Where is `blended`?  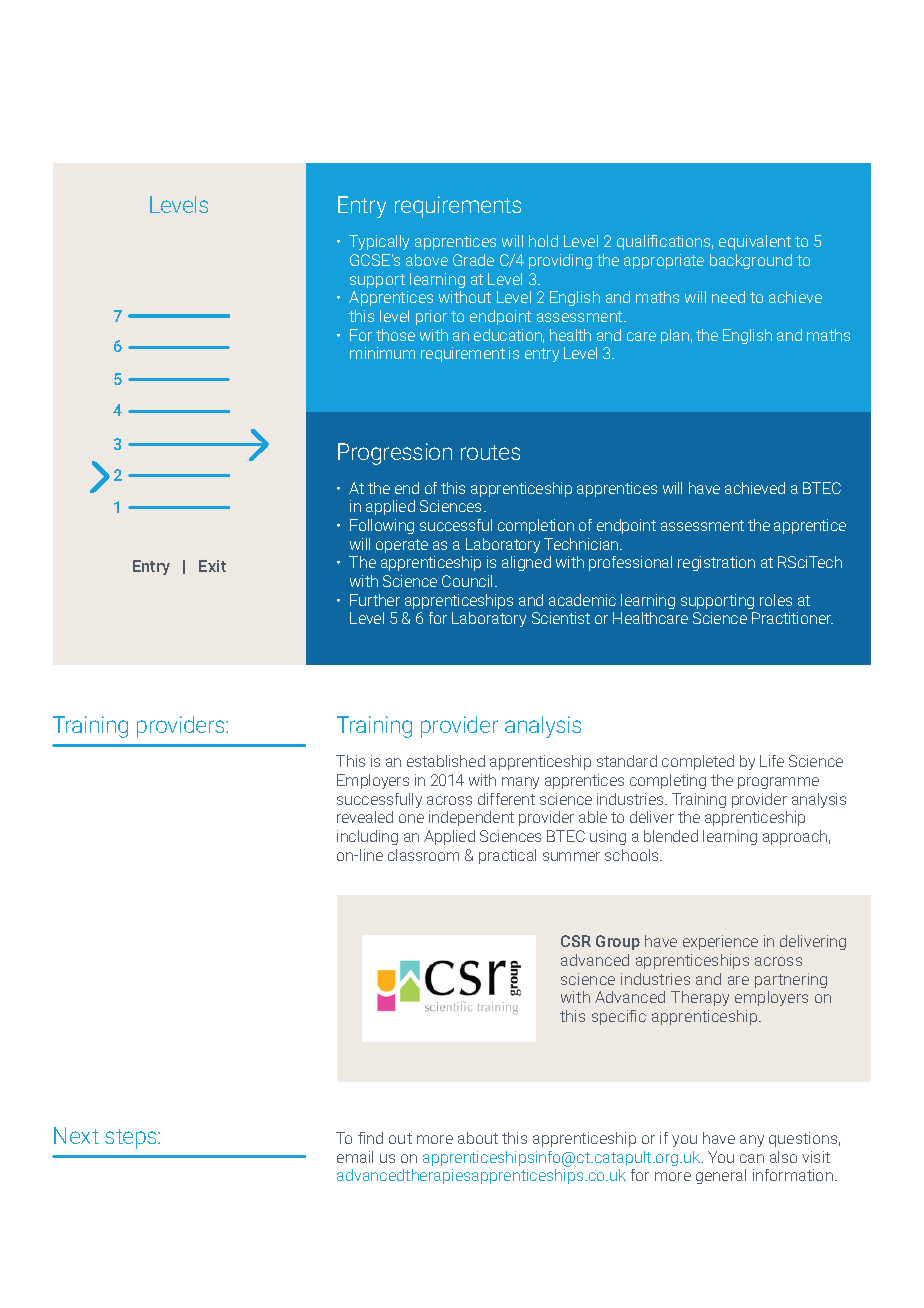 blended is located at coordinates (671, 836).
